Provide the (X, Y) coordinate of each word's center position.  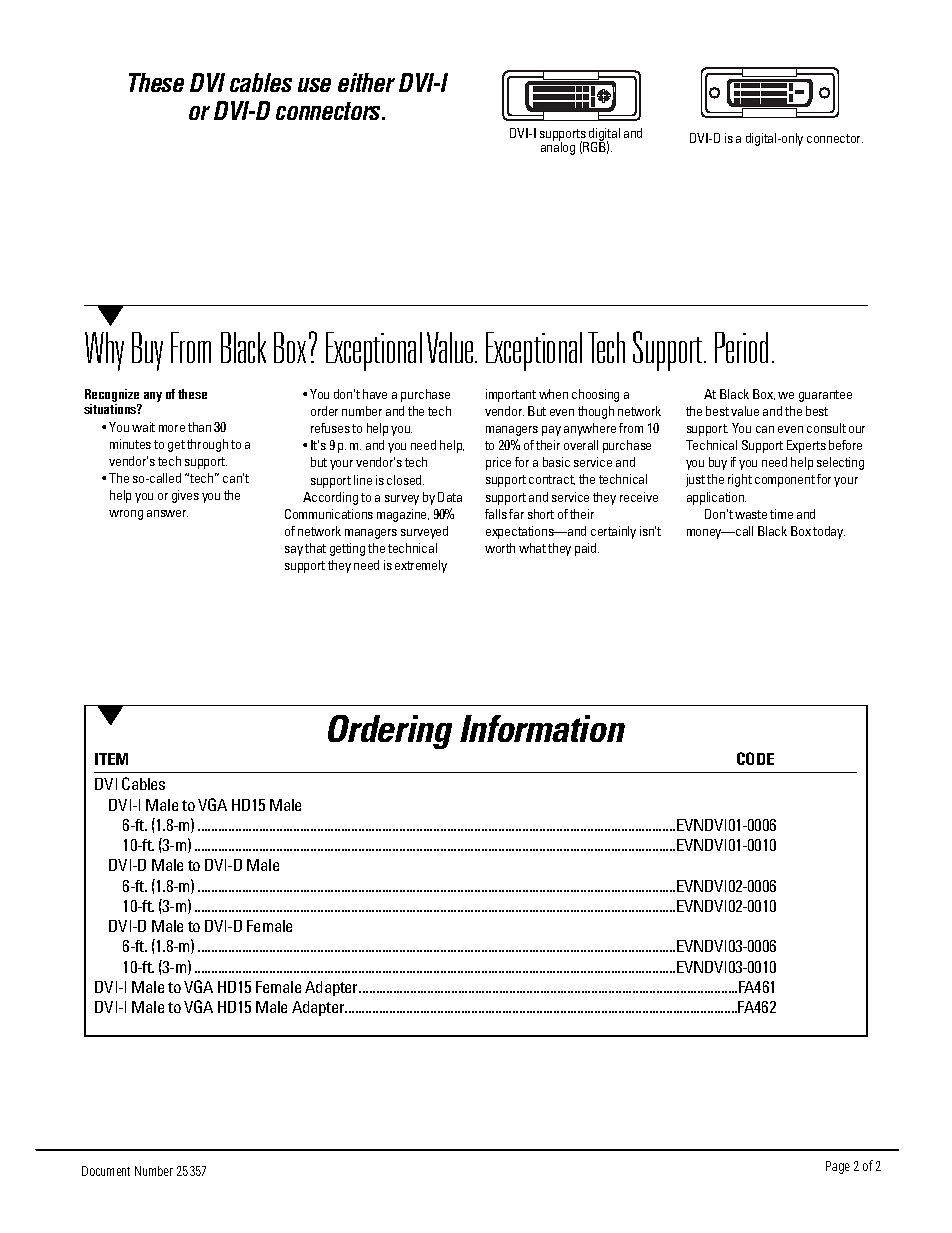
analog (558, 147)
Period (741, 347)
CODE (755, 758)
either (366, 82)
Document (106, 1171)
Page (838, 1167)
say (294, 551)
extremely (421, 566)
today (829, 532)
